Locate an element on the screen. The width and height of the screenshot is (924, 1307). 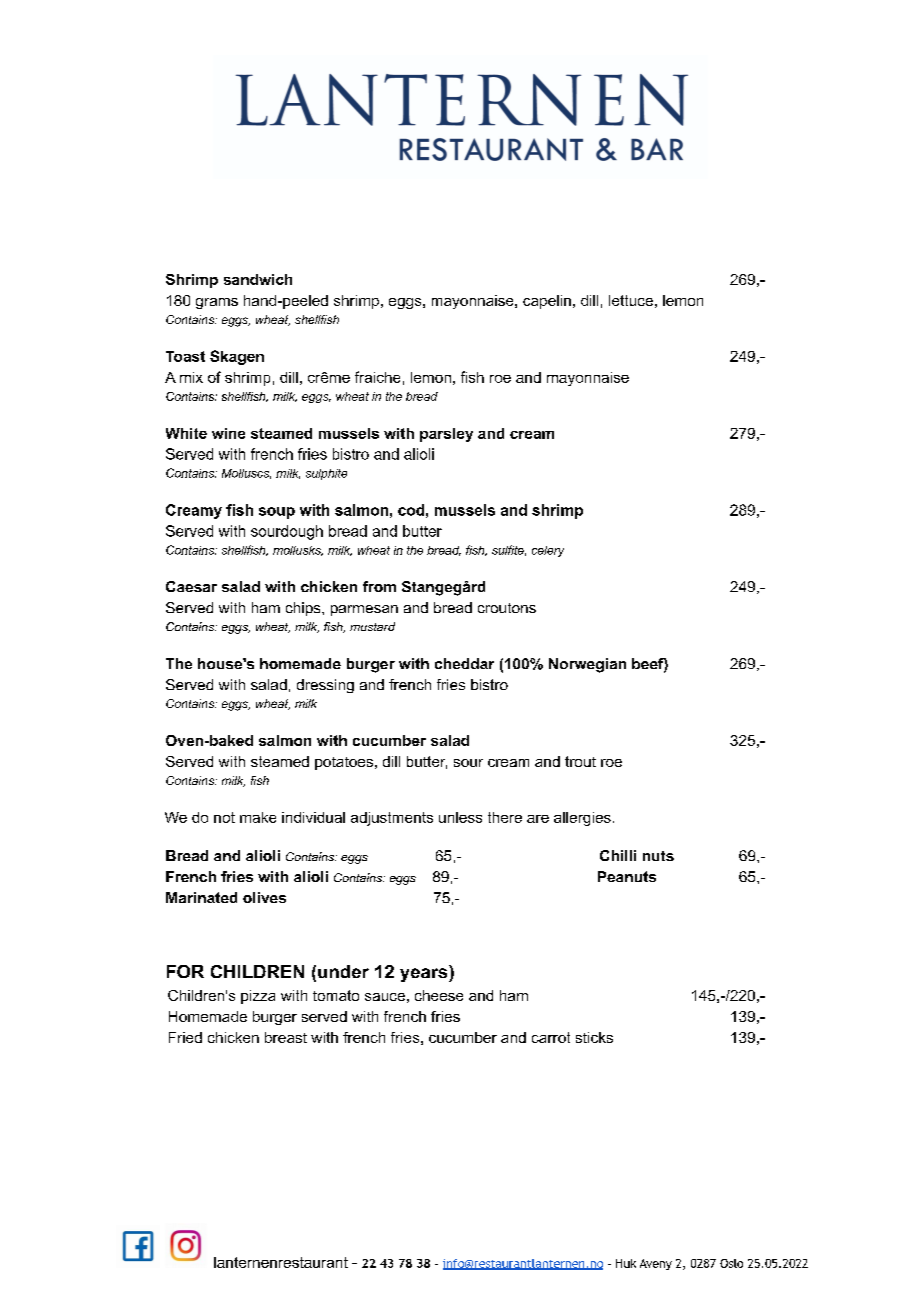
breast is located at coordinates (286, 1037).
